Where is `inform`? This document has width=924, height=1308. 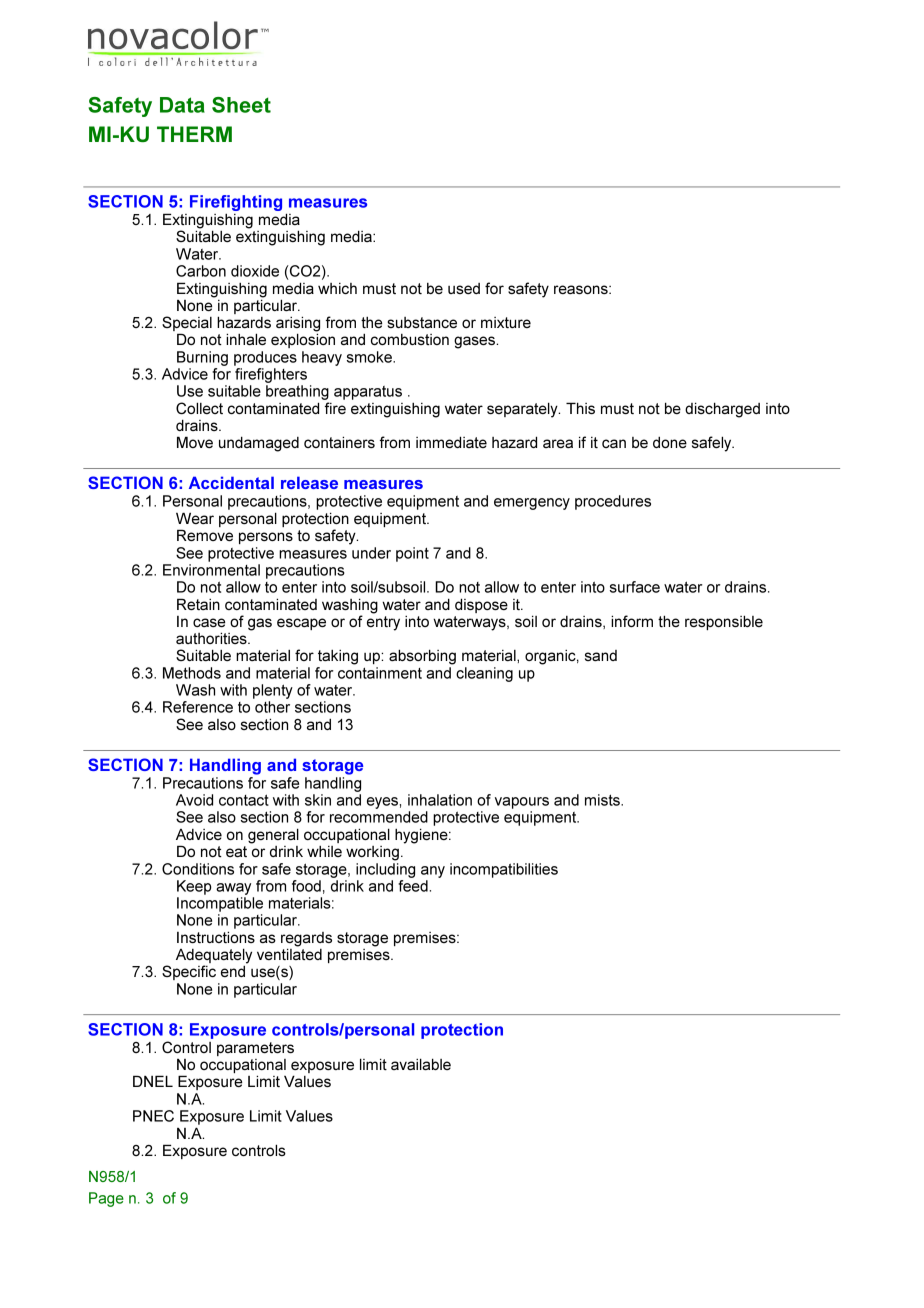
inform is located at coordinates (632, 621).
